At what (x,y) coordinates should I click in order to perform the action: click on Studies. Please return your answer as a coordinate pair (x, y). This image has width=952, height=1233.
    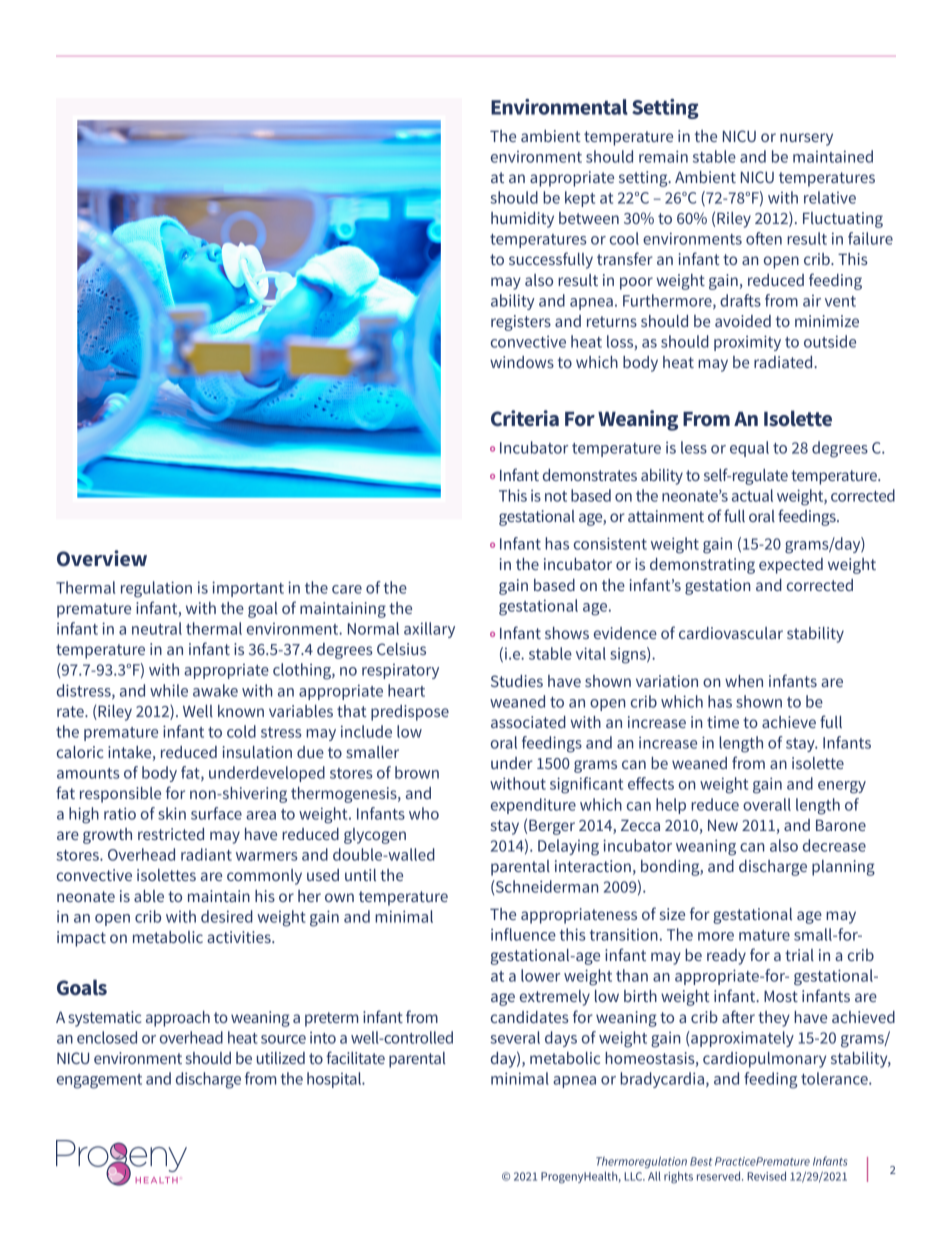
    Looking at the image, I should click on (517, 681).
